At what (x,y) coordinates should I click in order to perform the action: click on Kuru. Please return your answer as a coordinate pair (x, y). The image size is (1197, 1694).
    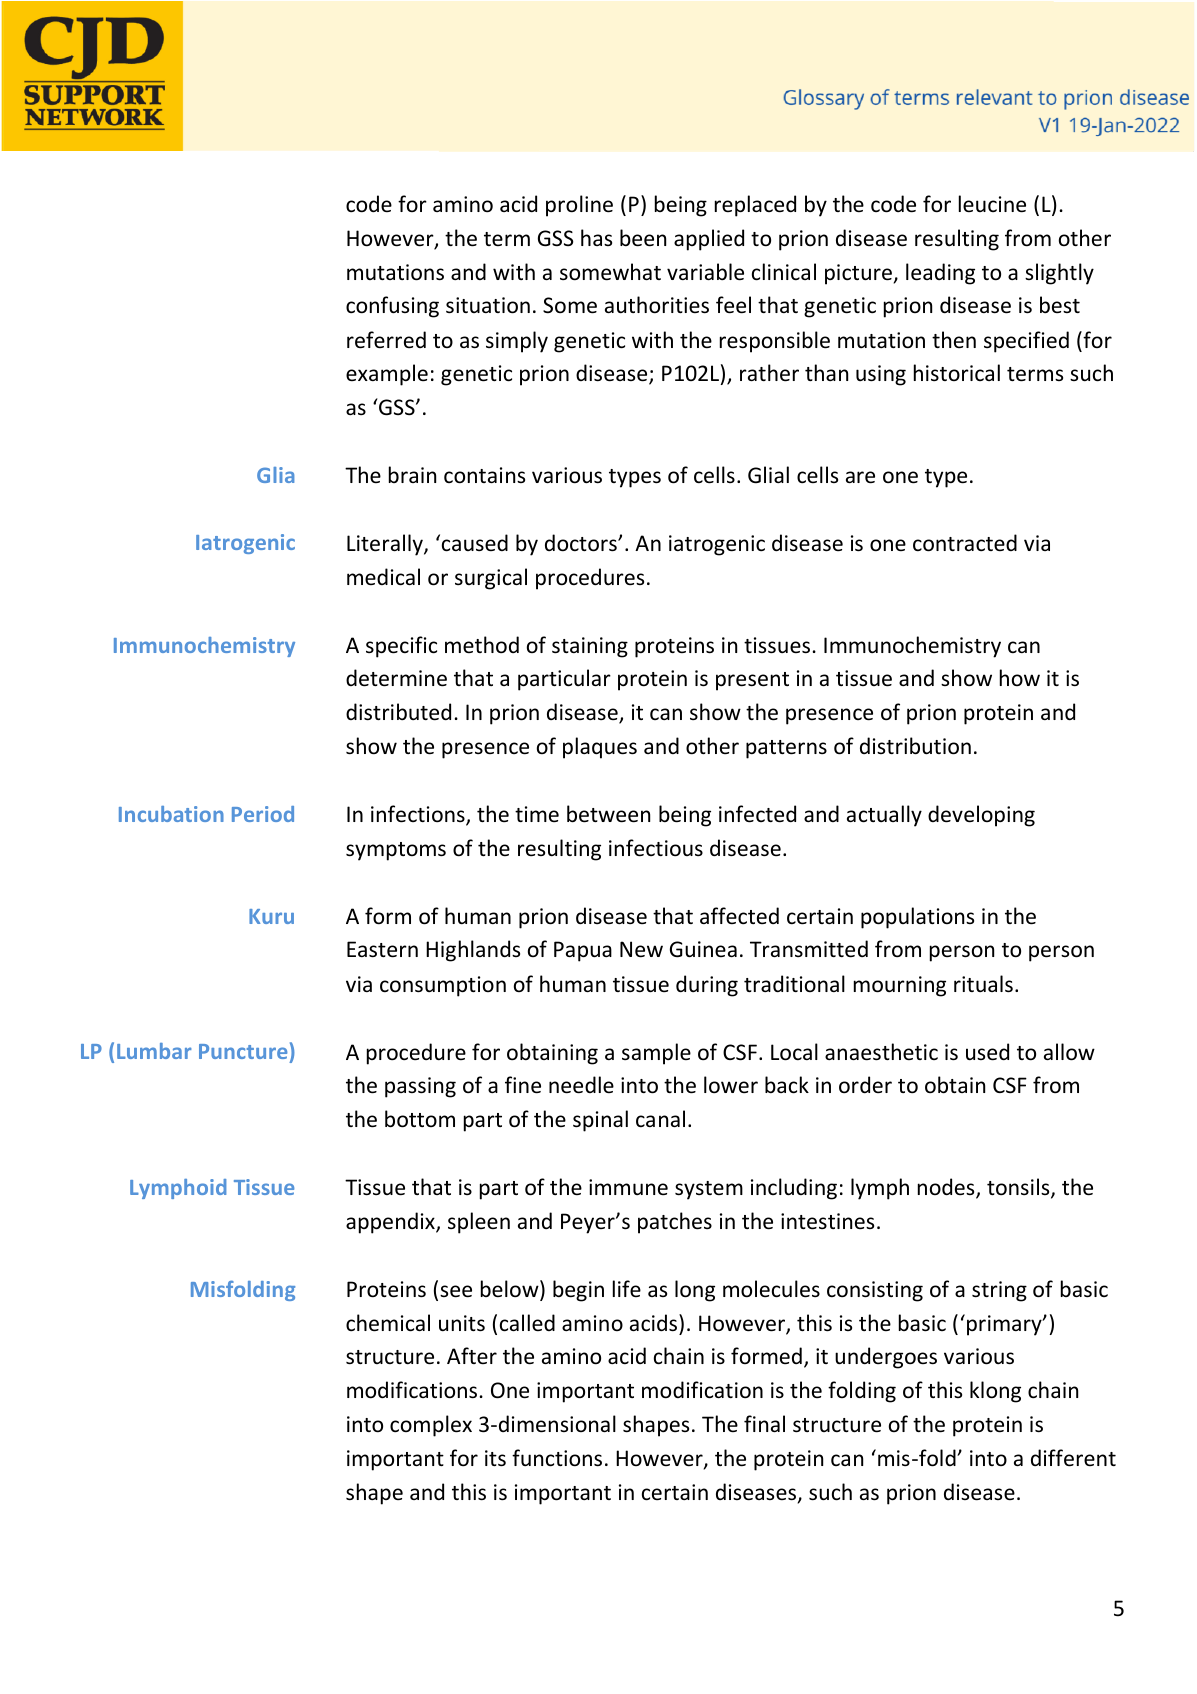
    Looking at the image, I should click on (271, 916).
